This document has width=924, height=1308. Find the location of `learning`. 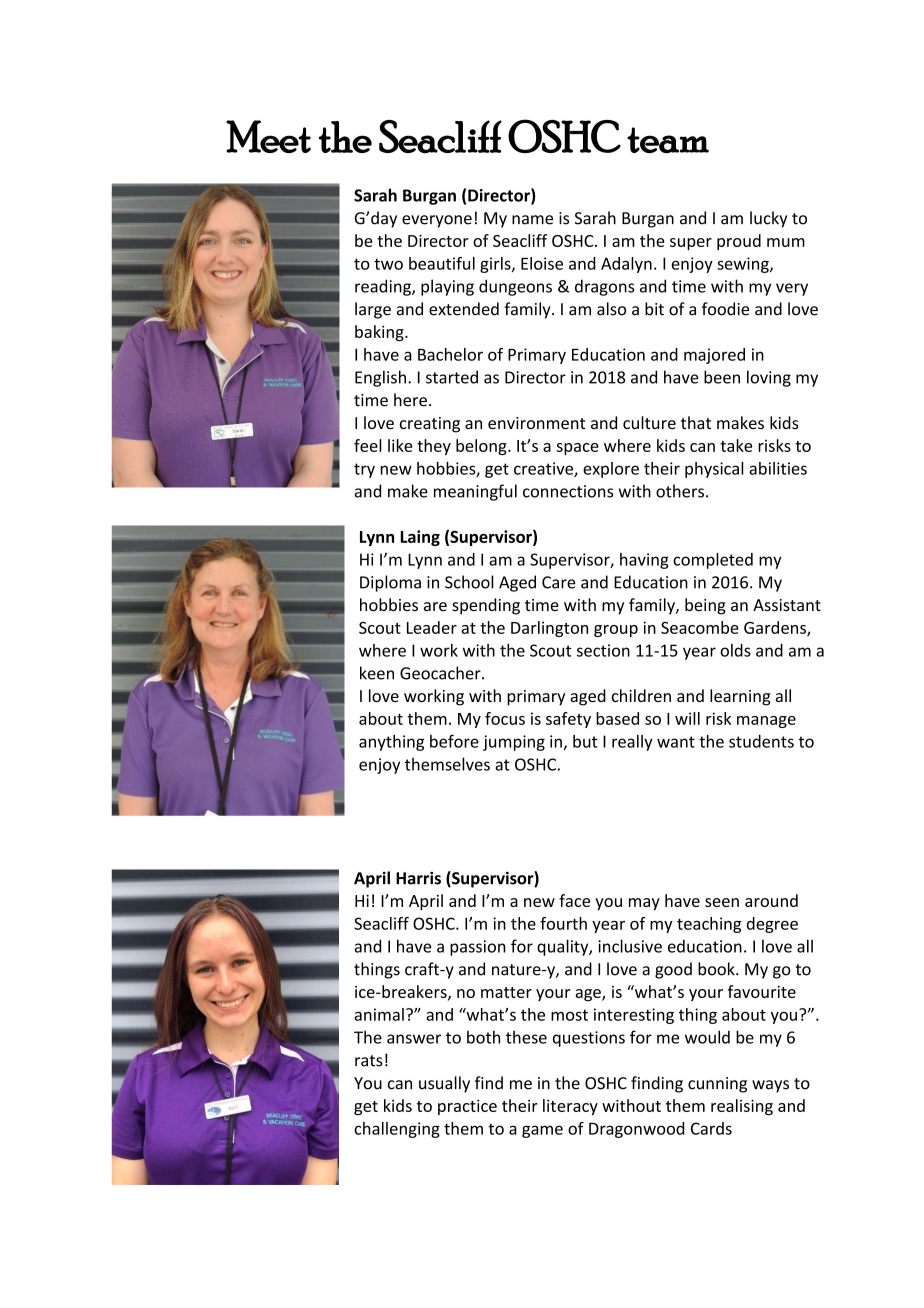

learning is located at coordinates (740, 697).
